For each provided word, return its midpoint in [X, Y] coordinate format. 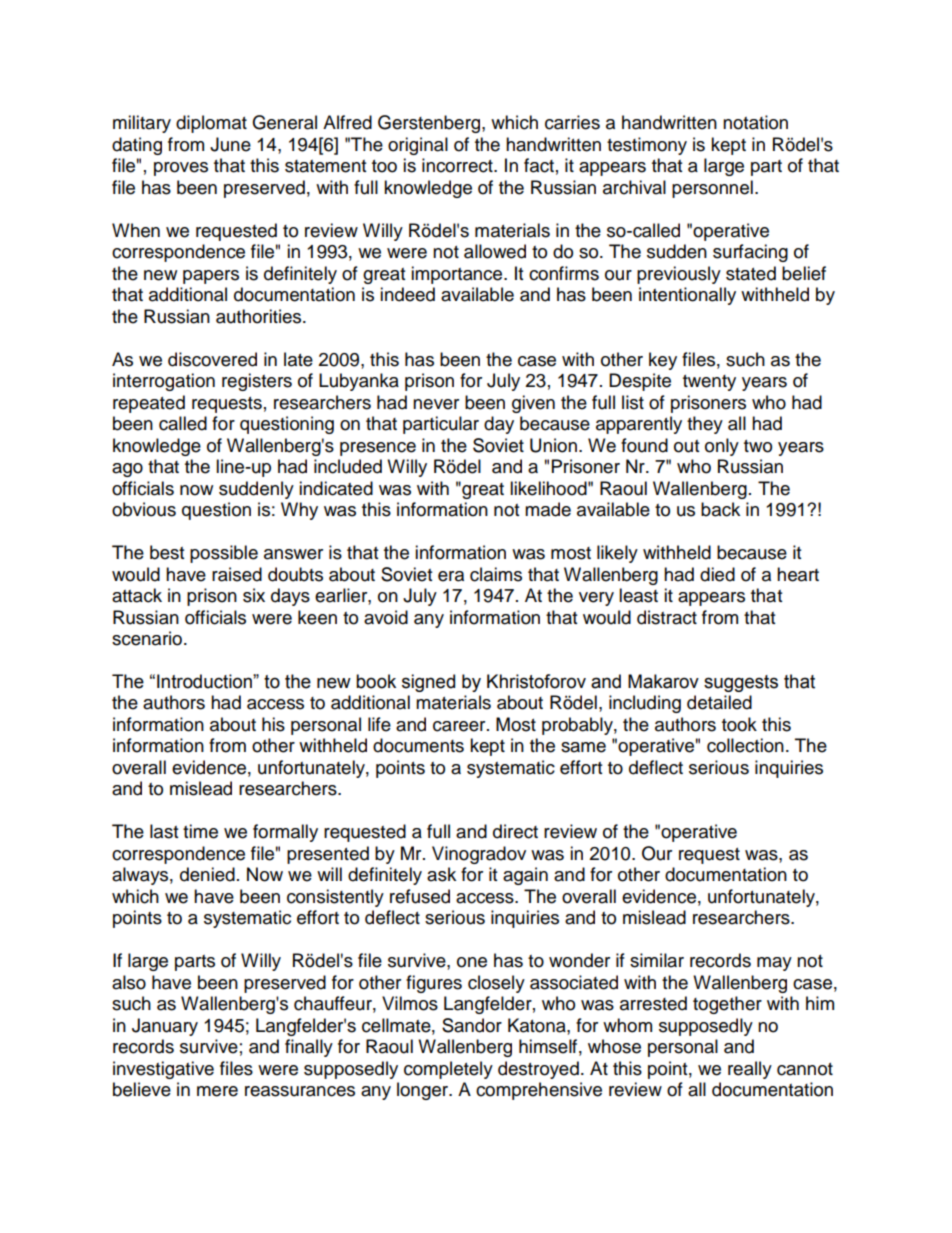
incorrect [458, 165]
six [254, 595]
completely [448, 1070]
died [717, 574]
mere [217, 1091]
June [230, 144]
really [750, 1070]
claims [496, 574]
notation [755, 122]
